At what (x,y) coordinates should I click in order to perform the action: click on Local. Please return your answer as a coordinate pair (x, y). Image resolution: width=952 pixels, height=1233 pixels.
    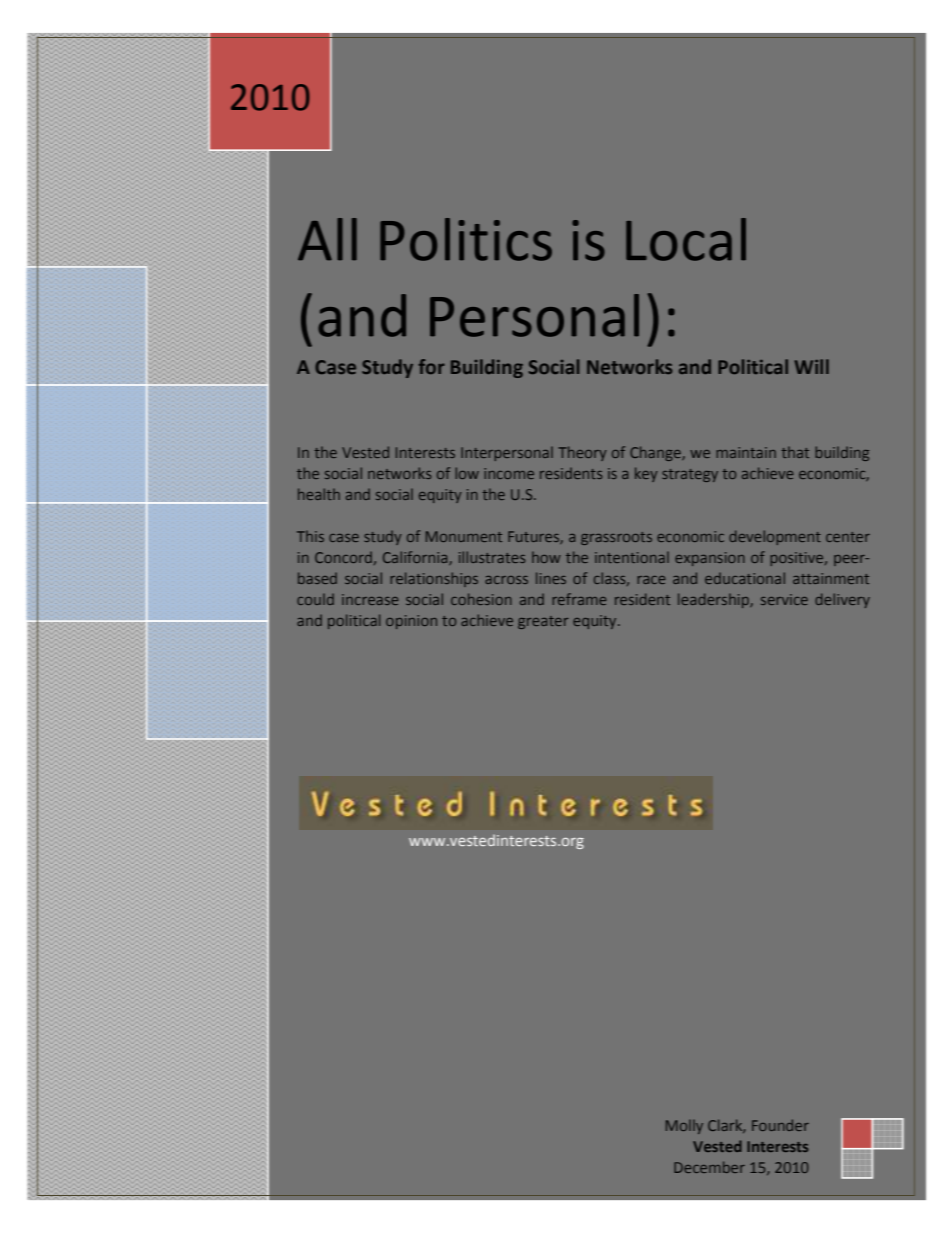
    Looking at the image, I should click on (686, 239).
